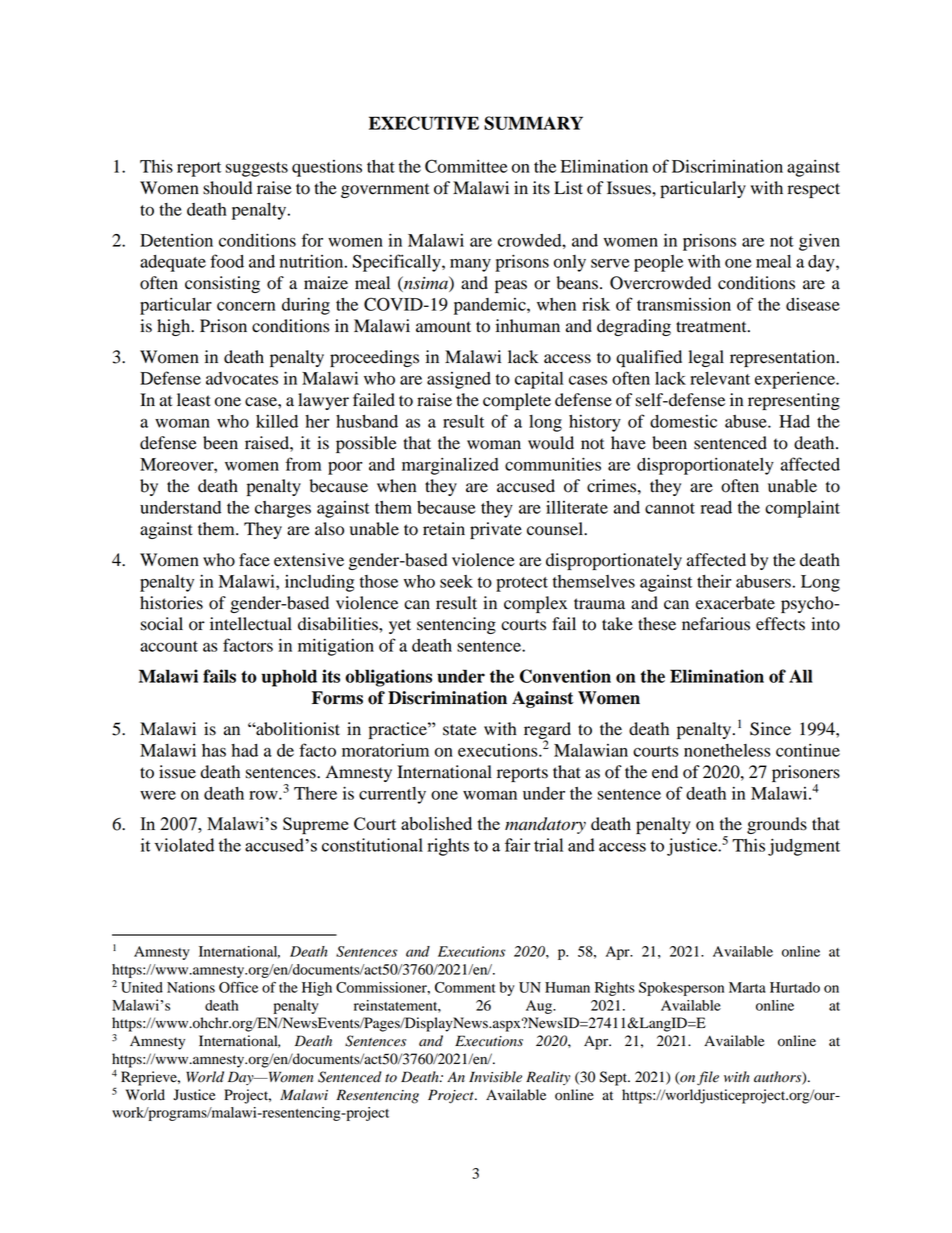 The height and width of the screenshot is (1233, 952). What do you see at coordinates (456, 581) in the screenshot?
I see `seek` at bounding box center [456, 581].
